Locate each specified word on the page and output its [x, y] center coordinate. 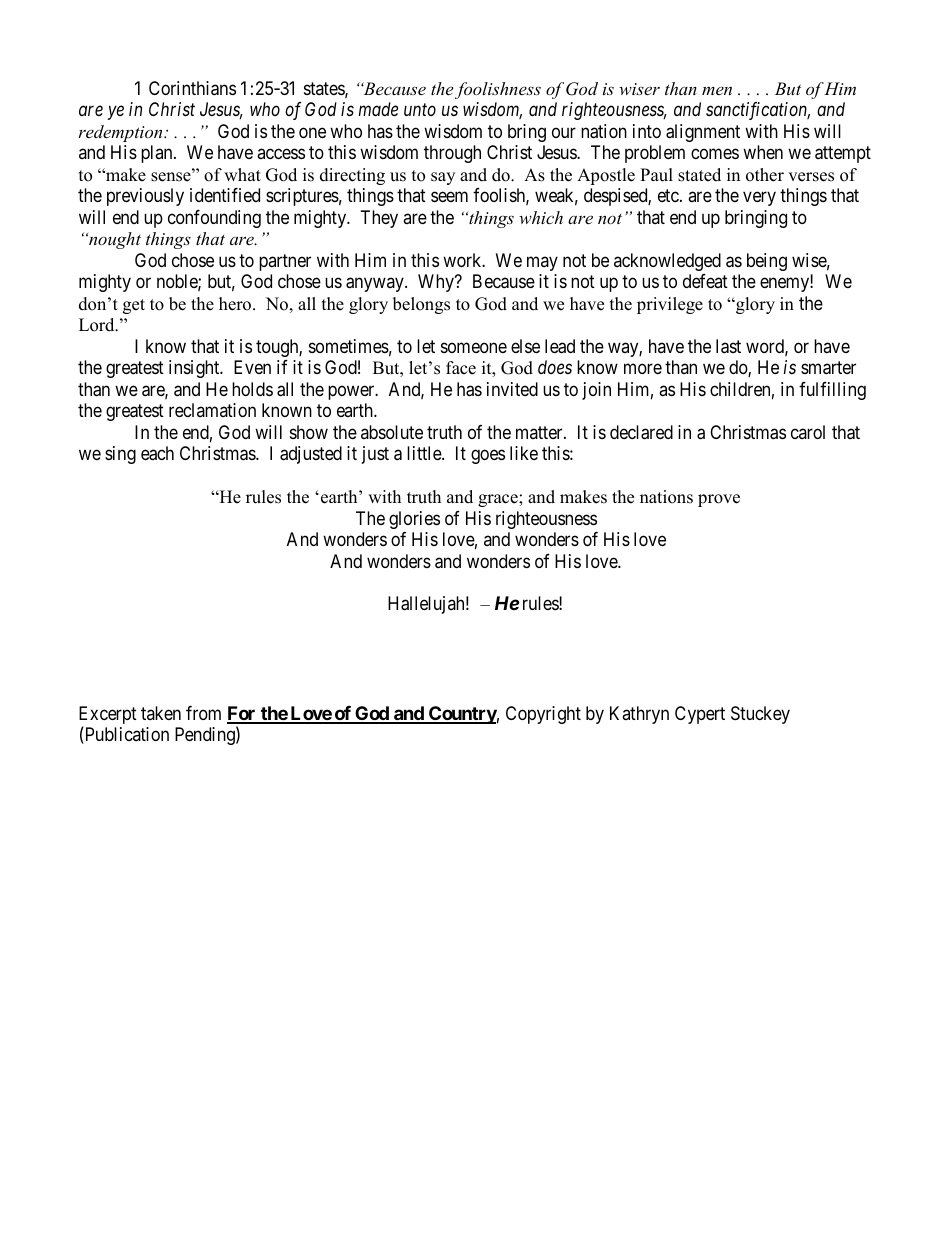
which [541, 217]
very [759, 199]
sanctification [758, 111]
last [728, 346]
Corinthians [192, 88]
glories [414, 520]
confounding [214, 219]
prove [719, 500]
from [203, 713]
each [157, 453]
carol [808, 432]
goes [488, 457]
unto [420, 110]
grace [499, 500]
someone [474, 347]
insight [195, 369]
